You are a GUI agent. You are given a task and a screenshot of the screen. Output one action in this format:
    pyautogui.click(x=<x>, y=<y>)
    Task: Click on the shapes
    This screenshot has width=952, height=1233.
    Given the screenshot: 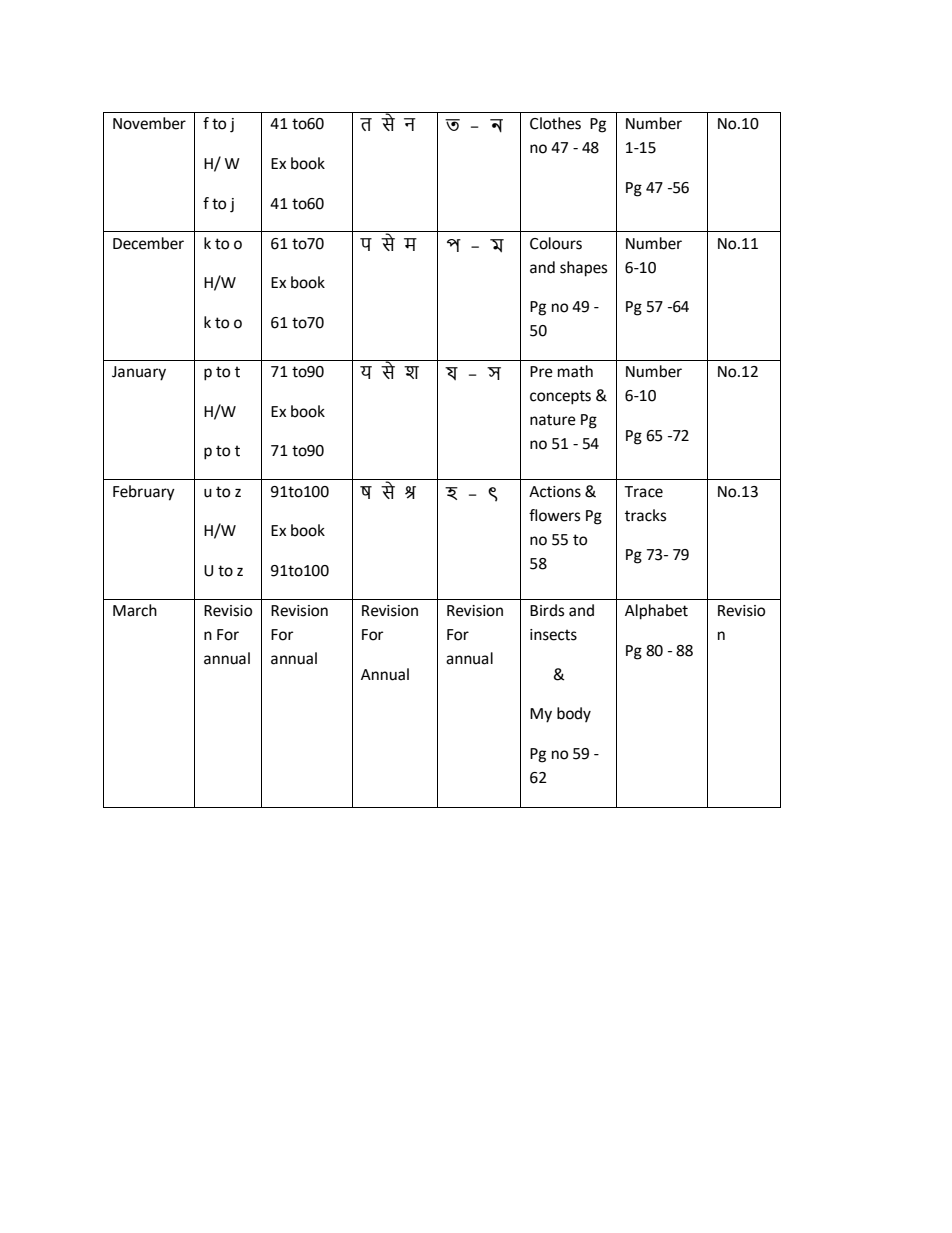 What is the action you would take?
    pyautogui.click(x=583, y=269)
